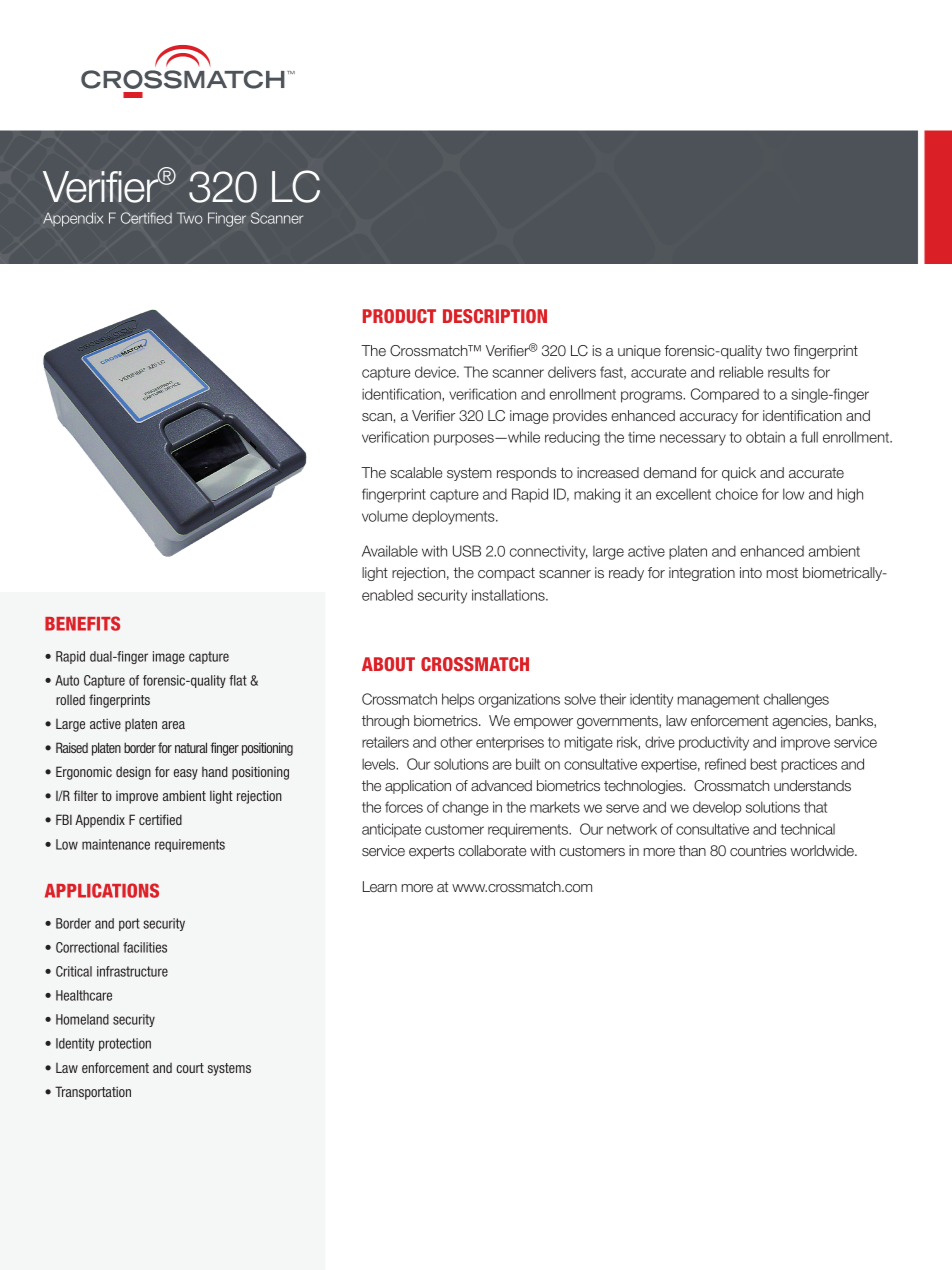 This screenshot has height=1270, width=952. I want to click on helps, so click(458, 700).
